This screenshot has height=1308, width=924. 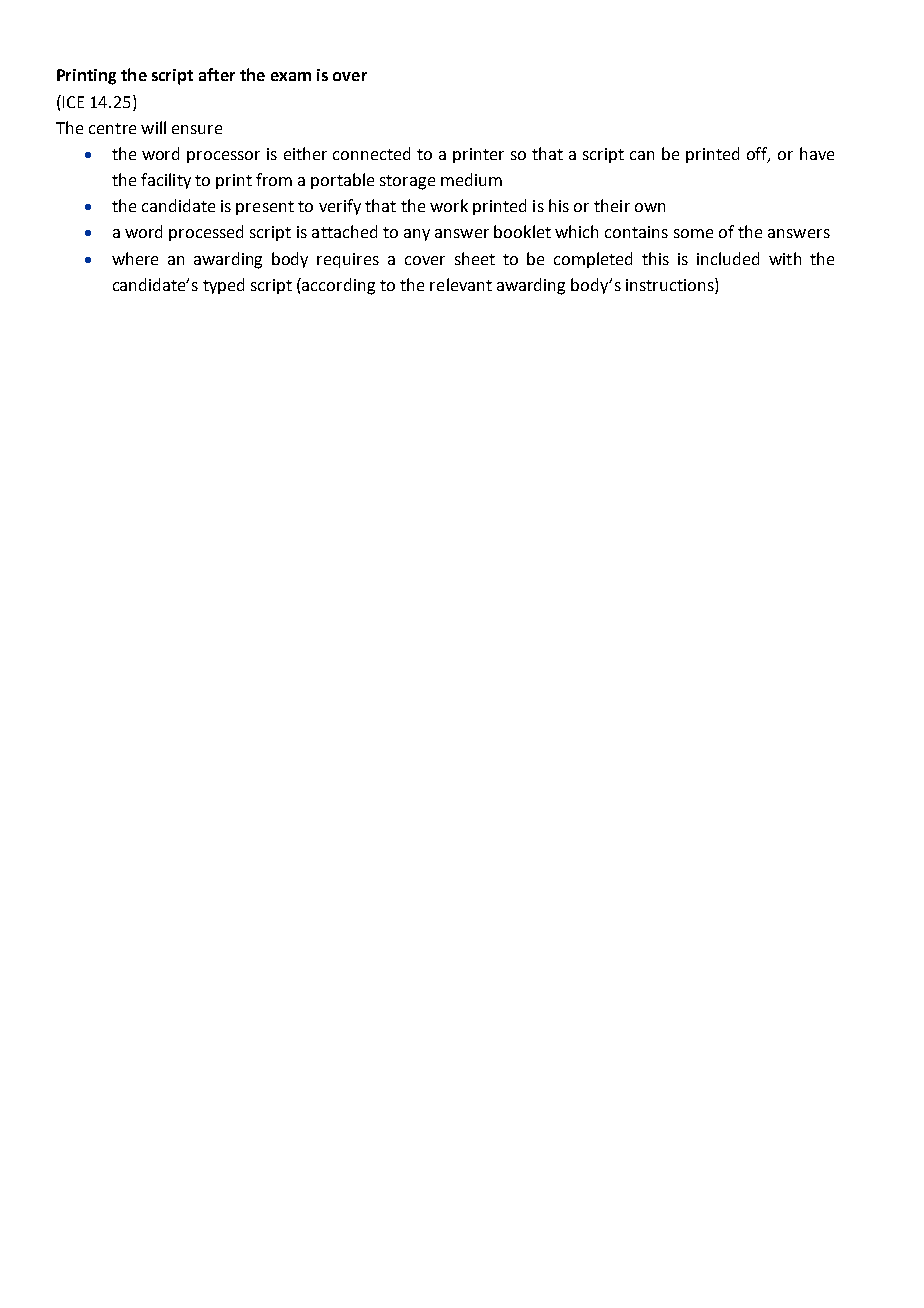 What do you see at coordinates (371, 153) in the screenshot?
I see `connected` at bounding box center [371, 153].
